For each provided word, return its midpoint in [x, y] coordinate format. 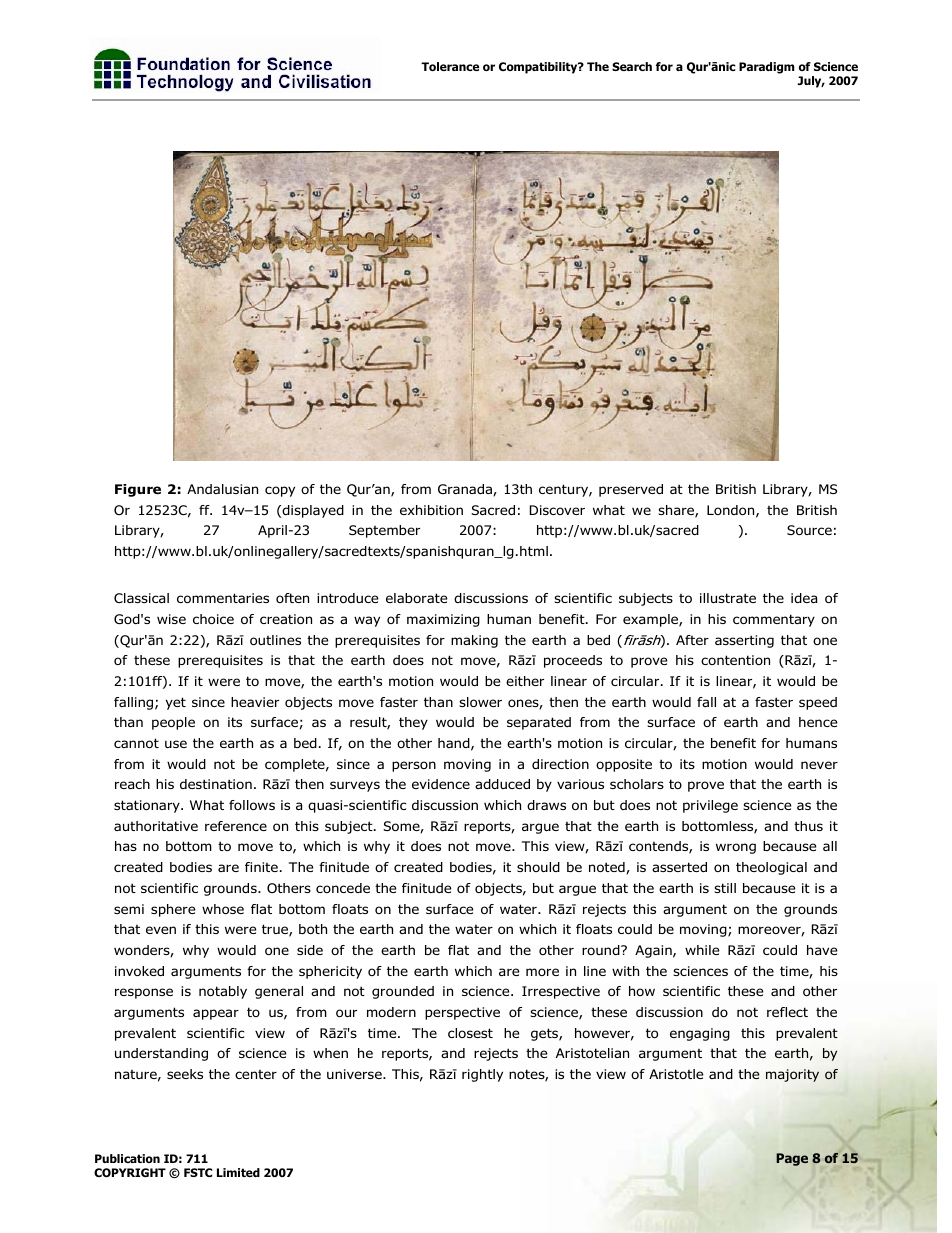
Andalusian [222, 489]
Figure [138, 490]
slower [480, 702]
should [538, 867]
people [173, 723]
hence [818, 722]
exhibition [431, 510]
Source [809, 530]
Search [632, 66]
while [702, 950]
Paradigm [766, 68]
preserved [631, 490]
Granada [466, 490]
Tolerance [450, 66]
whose [223, 909]
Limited [238, 1172]
